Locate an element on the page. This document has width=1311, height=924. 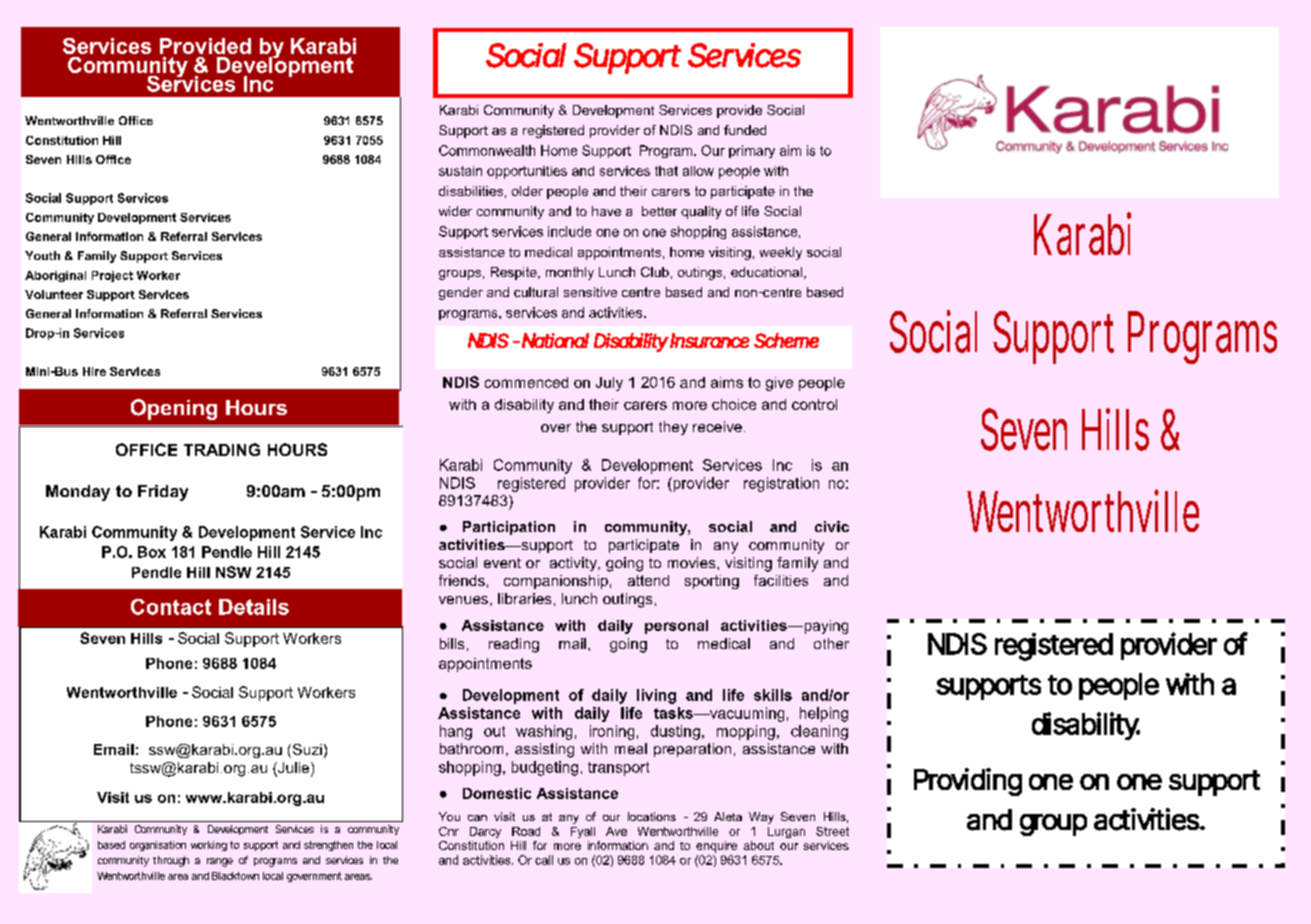
registration is located at coordinates (781, 484).
